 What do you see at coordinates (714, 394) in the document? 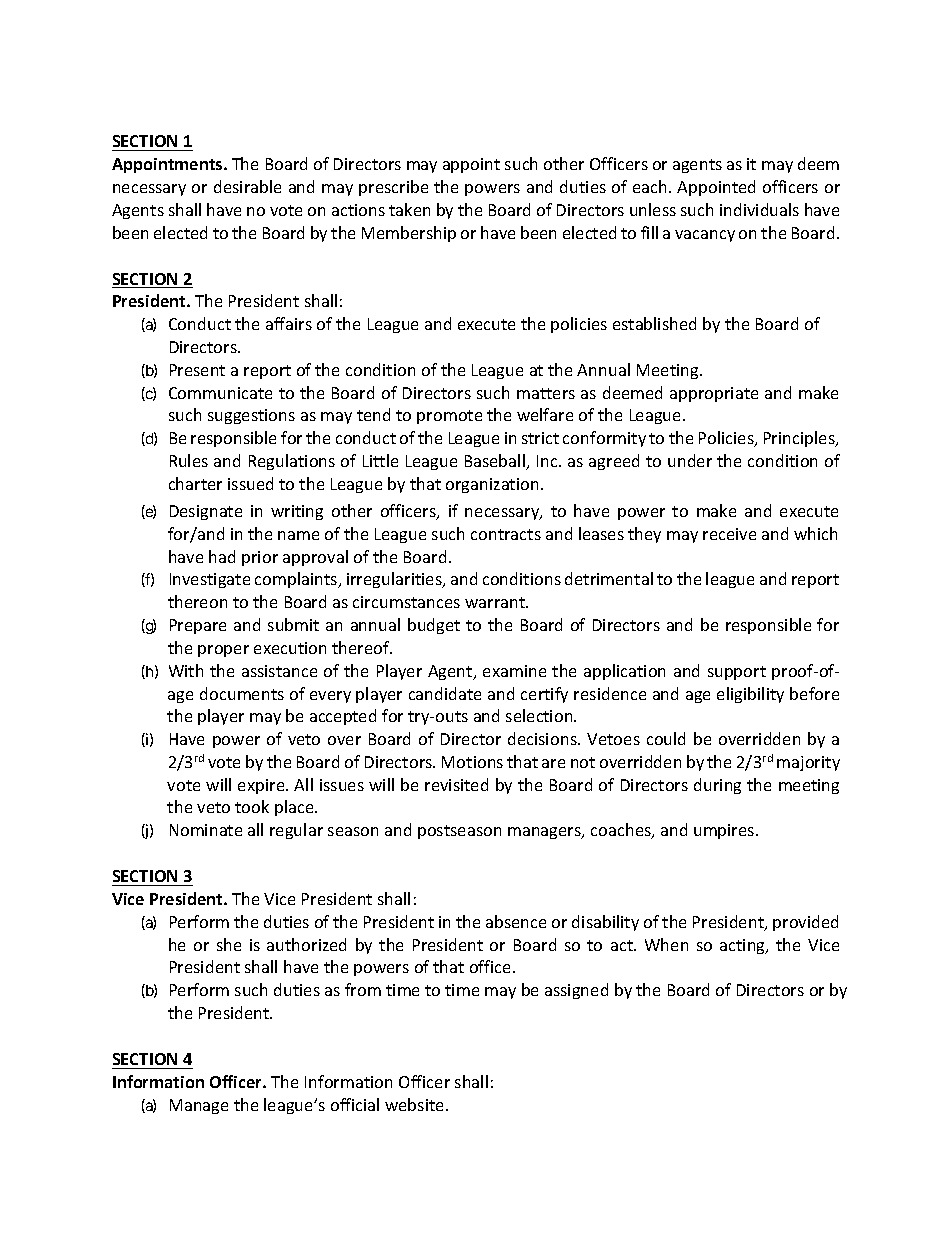
I see `appropriate` at bounding box center [714, 394].
